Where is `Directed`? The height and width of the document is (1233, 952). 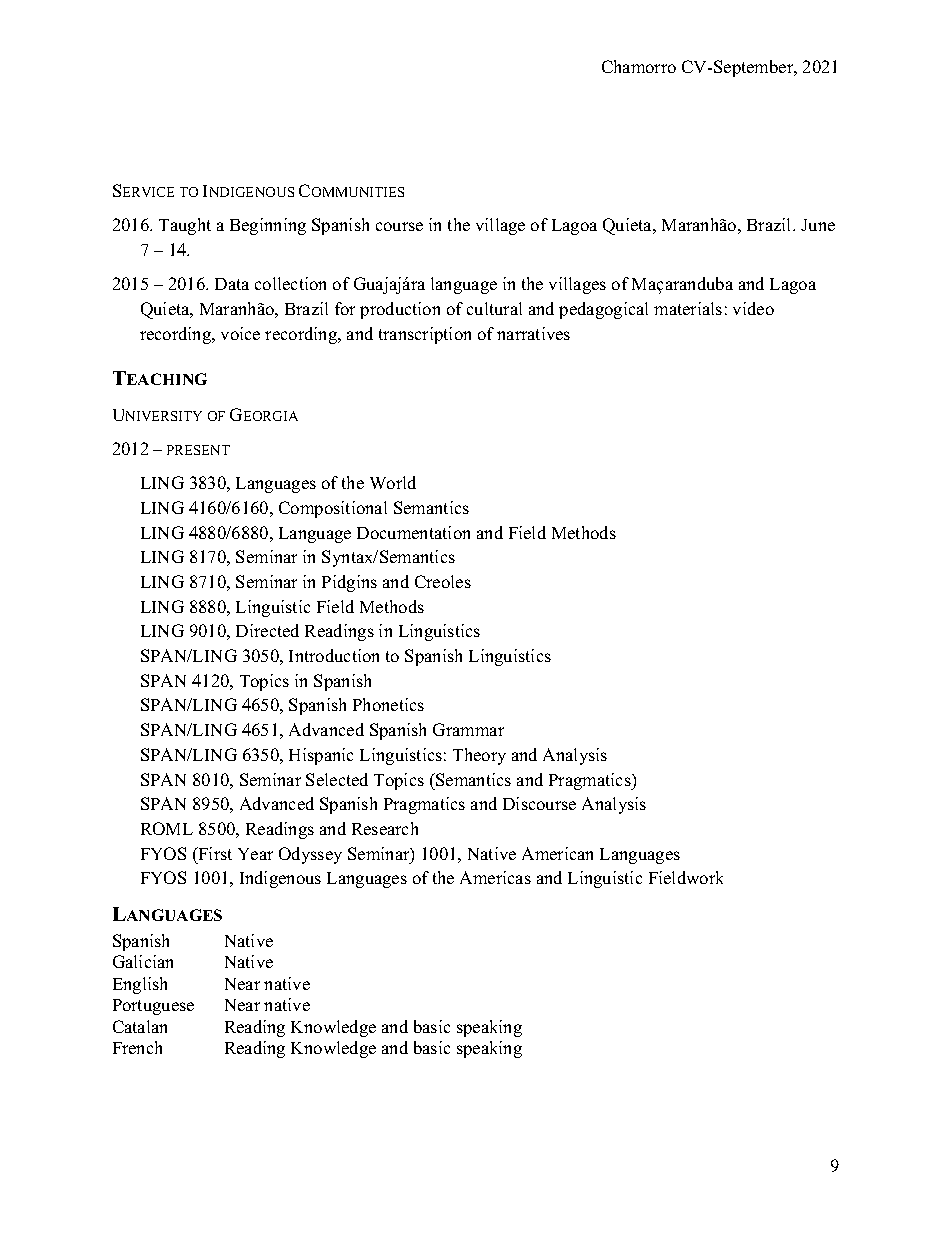 Directed is located at coordinates (267, 630).
